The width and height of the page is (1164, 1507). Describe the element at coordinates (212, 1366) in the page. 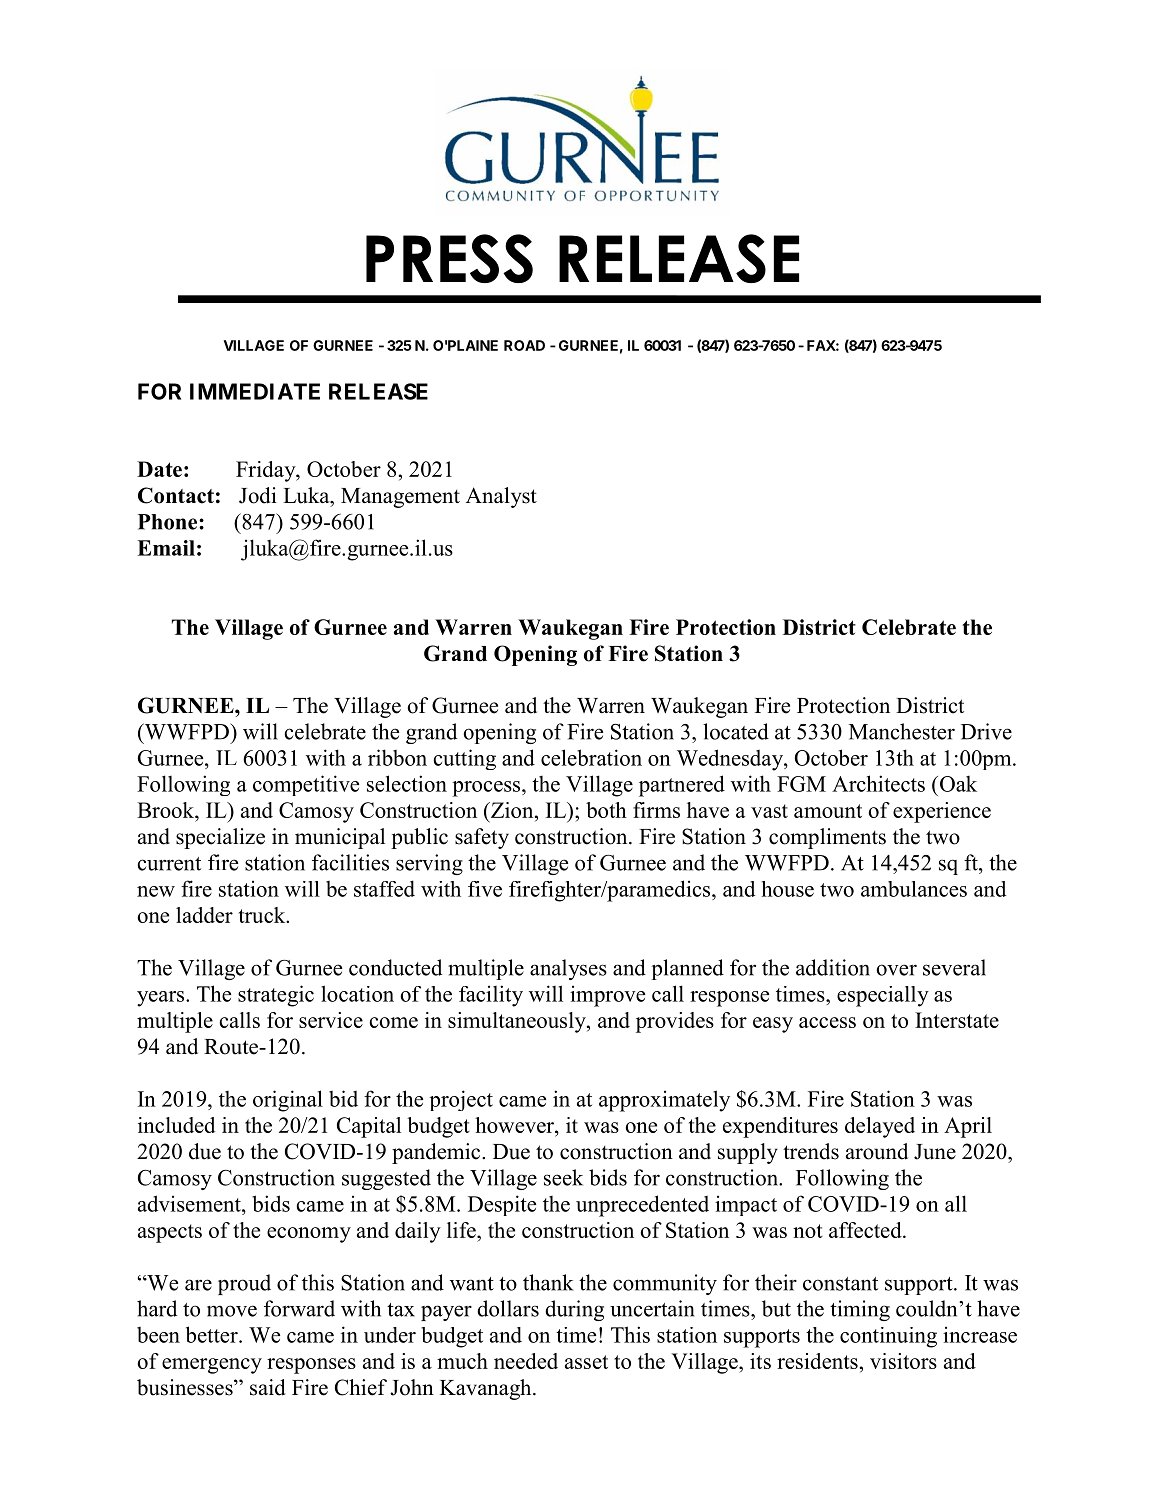

I see `emergency` at that location.
